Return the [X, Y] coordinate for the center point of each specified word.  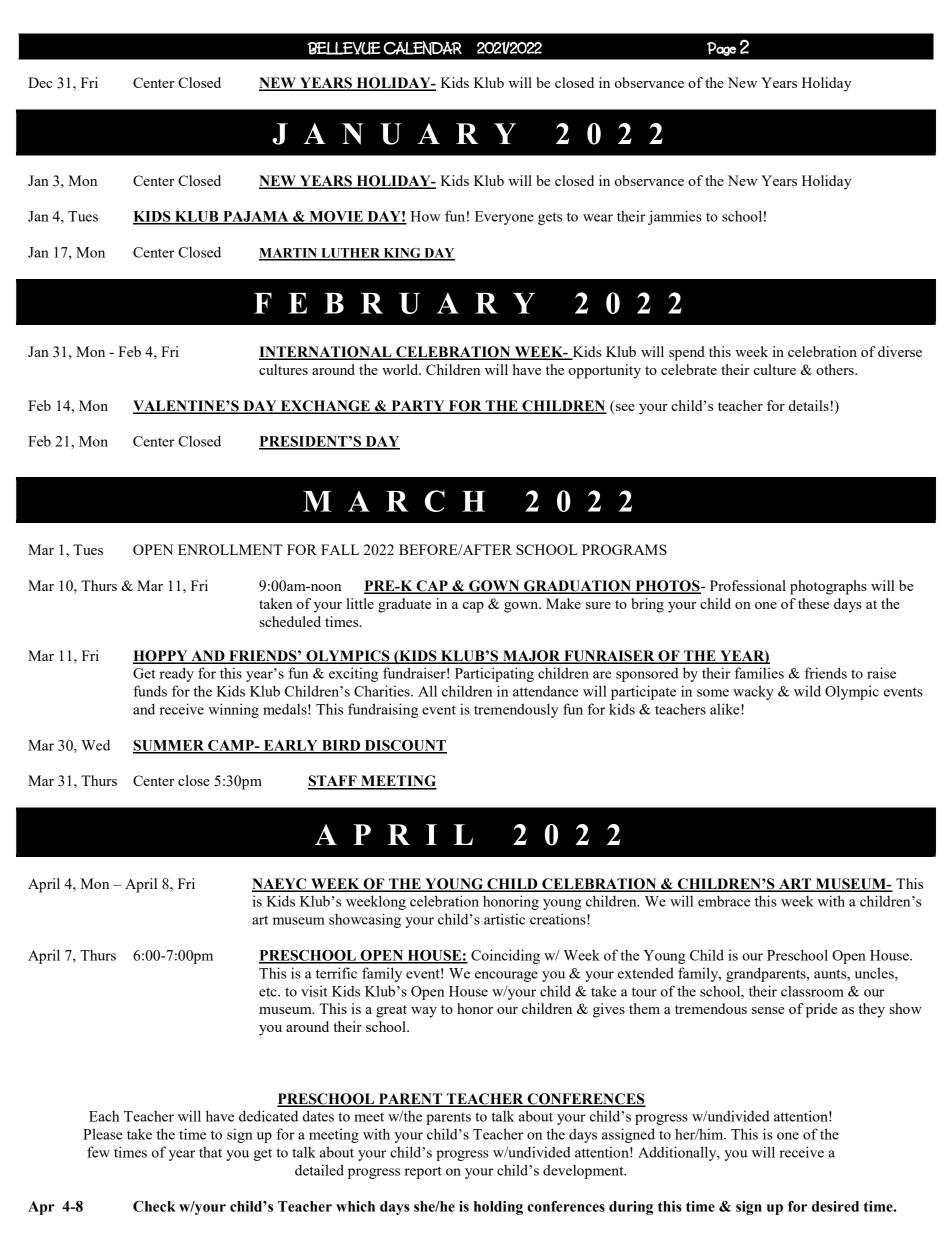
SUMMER [170, 746]
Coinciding [505, 956]
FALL [340, 549]
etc [269, 992]
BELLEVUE [344, 48]
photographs [828, 587]
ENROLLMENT [230, 549]
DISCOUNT [404, 746]
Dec [40, 82]
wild [807, 691]
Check [154, 1206]
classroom [812, 991]
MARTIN [289, 254]
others [836, 369]
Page [721, 49]
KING [402, 254]
